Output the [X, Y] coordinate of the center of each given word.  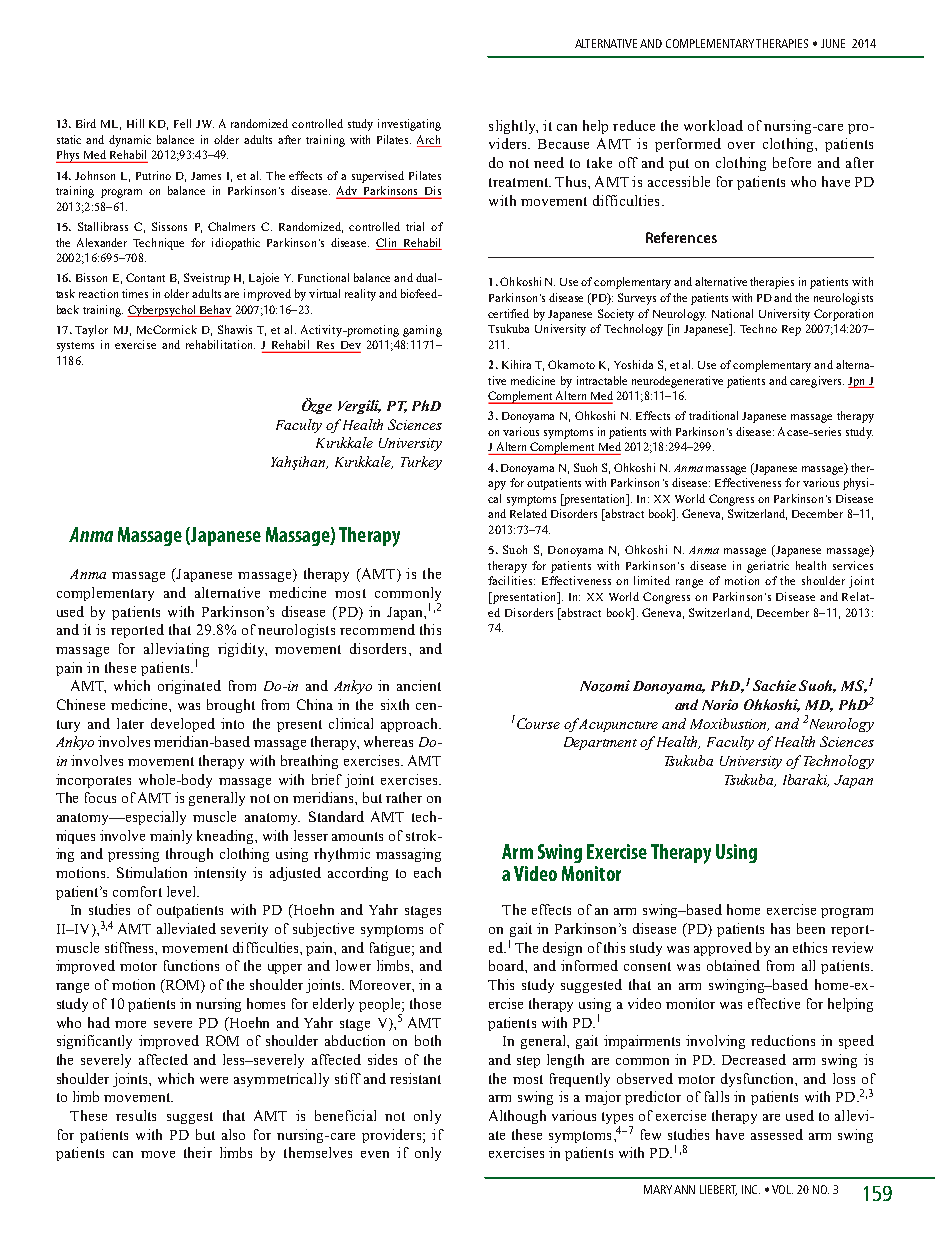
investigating [409, 125]
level [182, 891]
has [780, 928]
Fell [182, 123]
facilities [511, 580]
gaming [422, 331]
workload [713, 125]
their [198, 1152]
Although [517, 1117]
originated [189, 687]
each [427, 872]
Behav [215, 309]
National [732, 313]
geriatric [768, 567]
